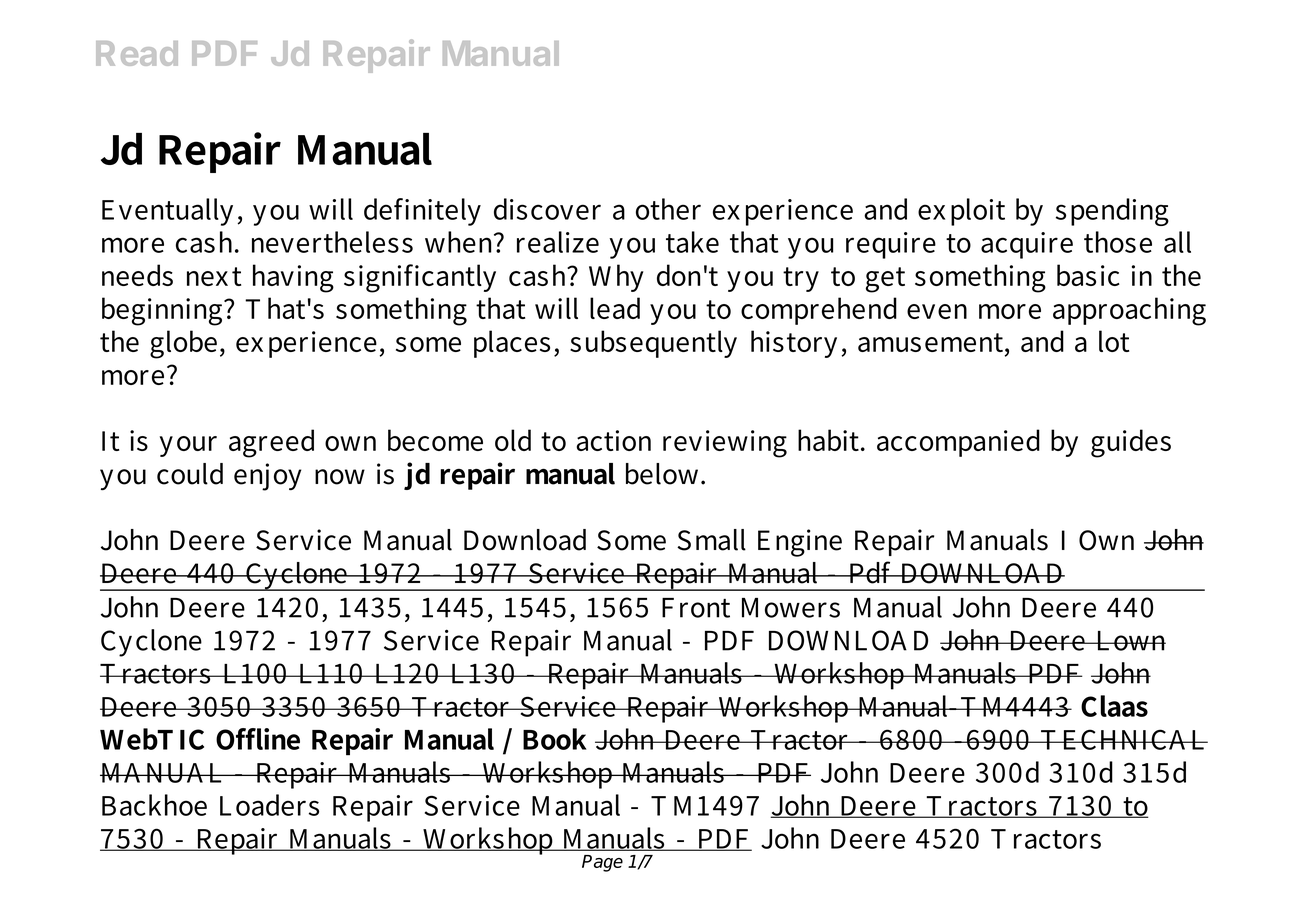  I want to click on Page, so click(602, 863).
